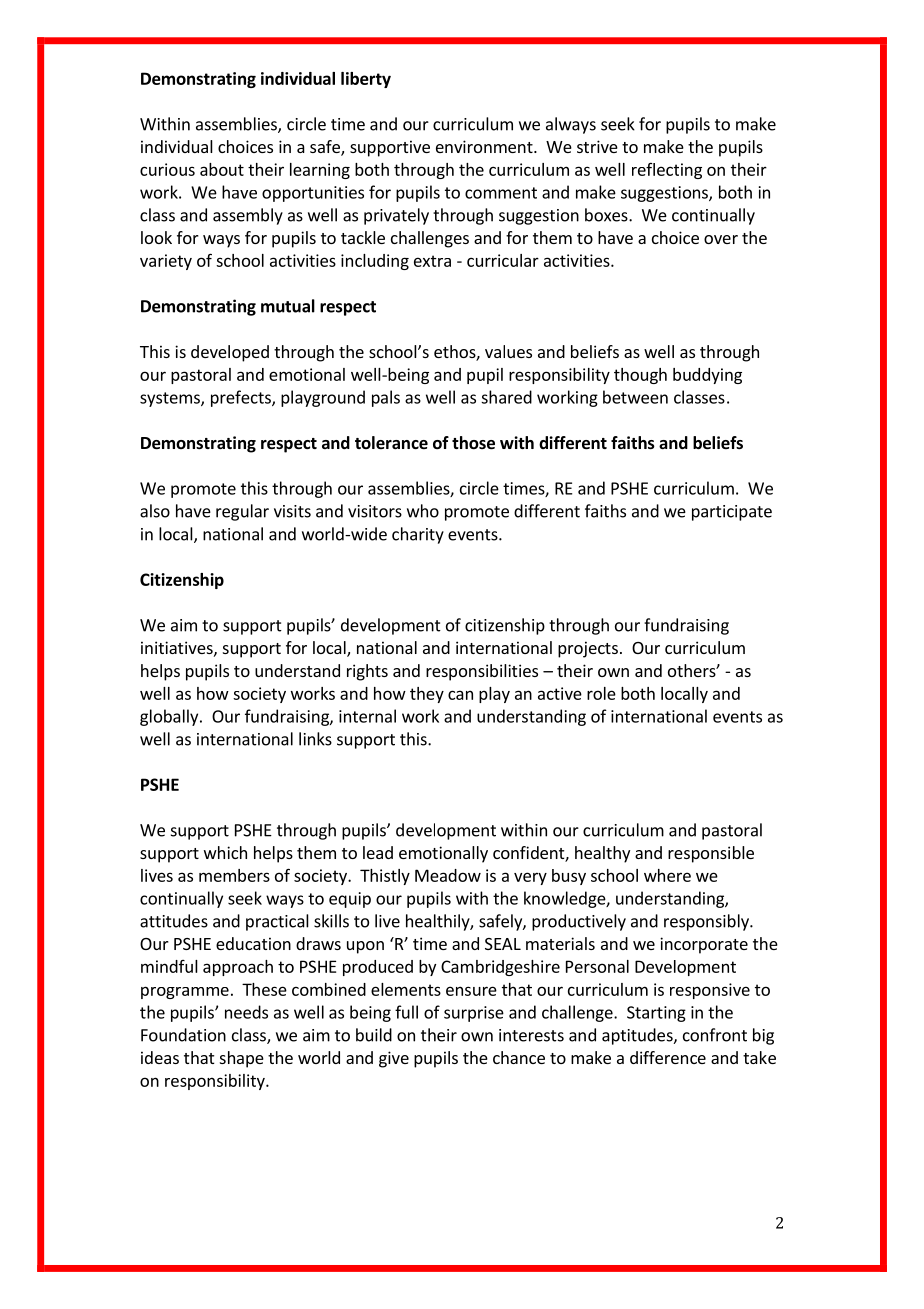 Image resolution: width=924 pixels, height=1309 pixels. Describe the element at coordinates (418, 535) in the page. I see `charity` at that location.
